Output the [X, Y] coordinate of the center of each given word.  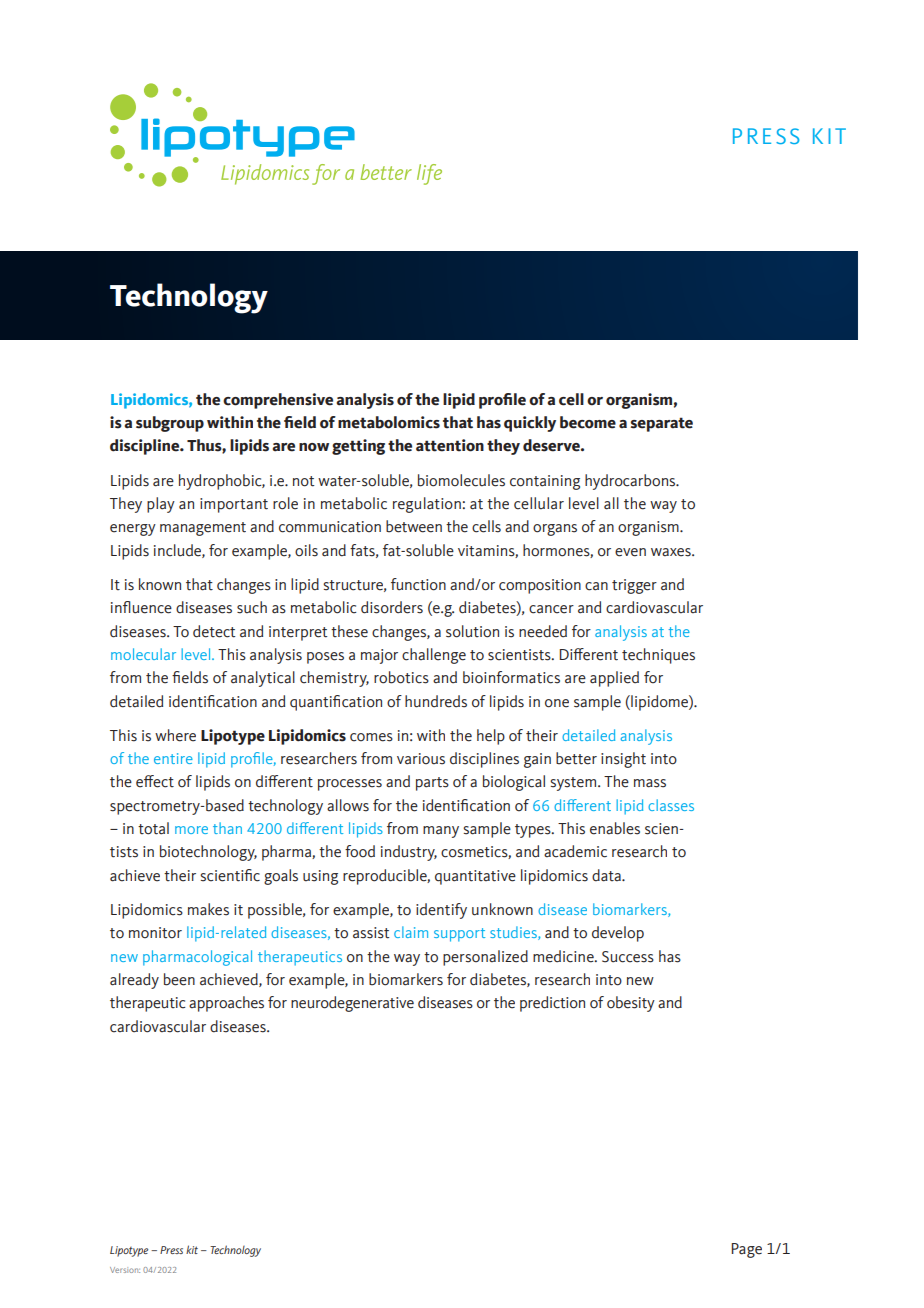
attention [450, 445]
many [441, 832]
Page [747, 1250]
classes [671, 805]
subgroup [170, 424]
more [191, 830]
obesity [631, 1004]
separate [662, 424]
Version [125, 1270]
